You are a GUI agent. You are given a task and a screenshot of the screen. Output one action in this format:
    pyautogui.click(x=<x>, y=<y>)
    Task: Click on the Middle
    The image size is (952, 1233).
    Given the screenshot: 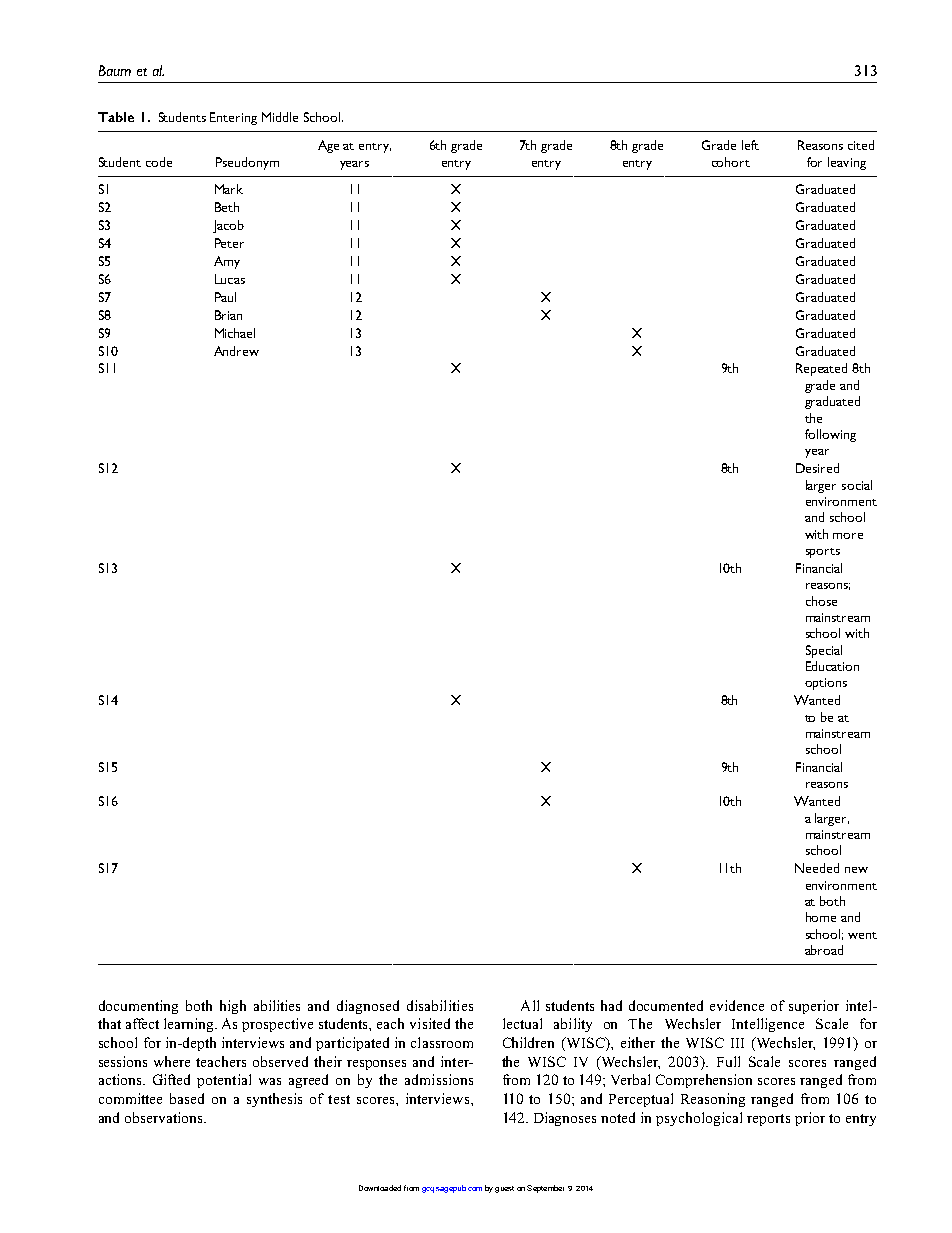 What is the action you would take?
    pyautogui.click(x=280, y=117)
